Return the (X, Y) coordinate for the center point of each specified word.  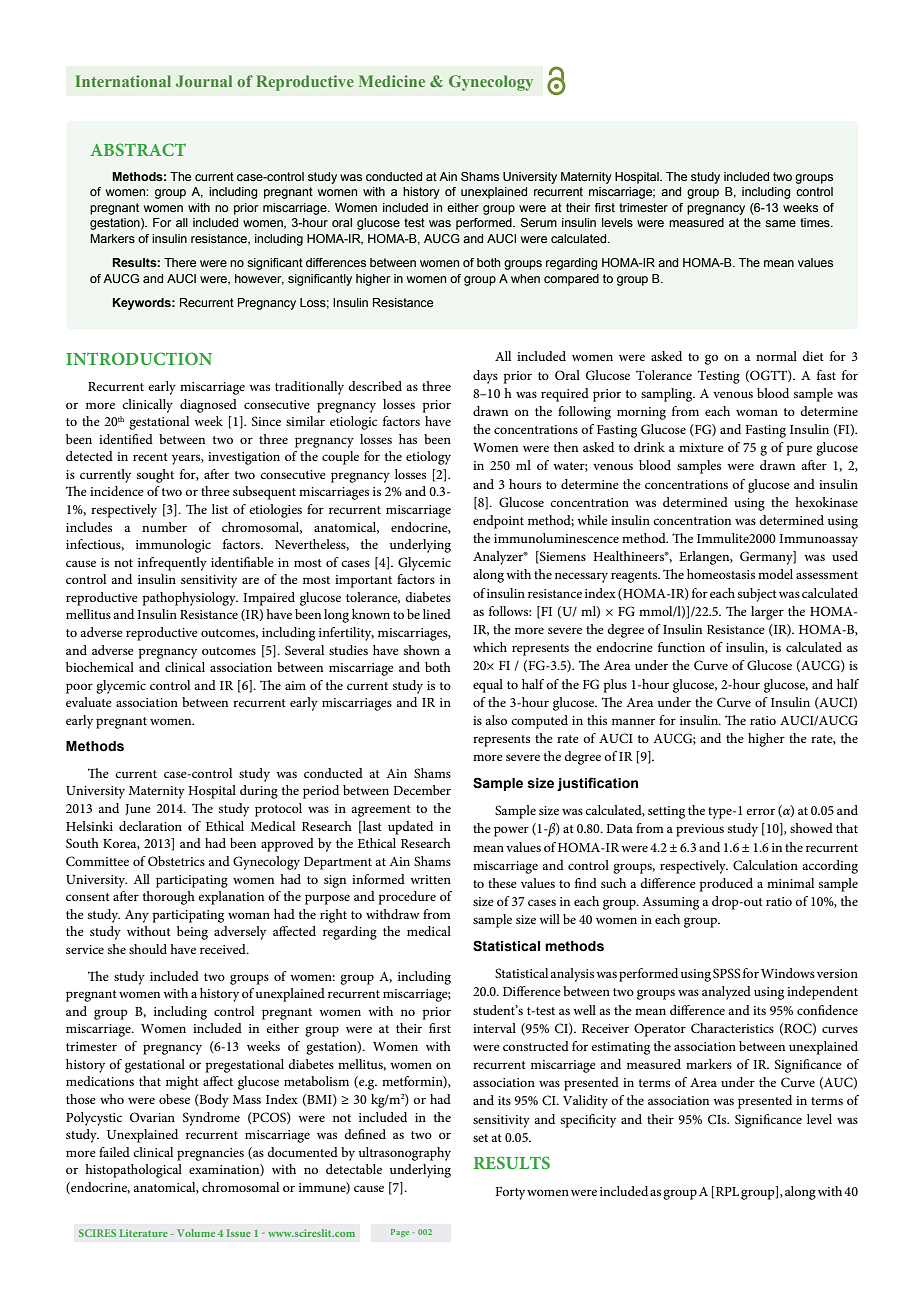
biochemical (100, 667)
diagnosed (208, 406)
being (192, 933)
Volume (196, 1233)
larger (767, 613)
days (485, 377)
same (780, 223)
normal (776, 356)
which (490, 647)
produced (726, 885)
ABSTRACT (138, 149)
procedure (407, 898)
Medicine (392, 81)
